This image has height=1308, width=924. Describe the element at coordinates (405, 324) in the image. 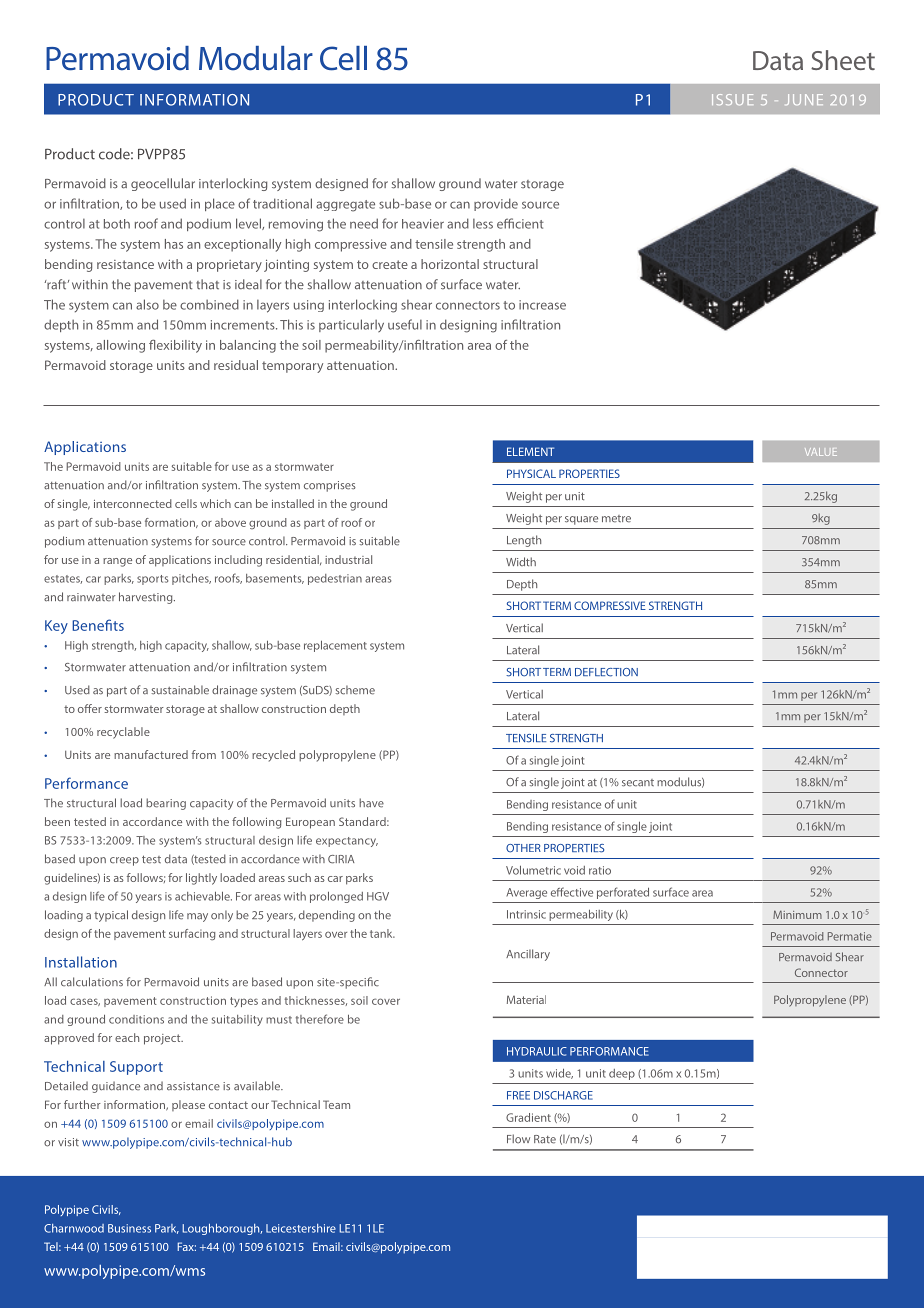

I see `useful` at that location.
